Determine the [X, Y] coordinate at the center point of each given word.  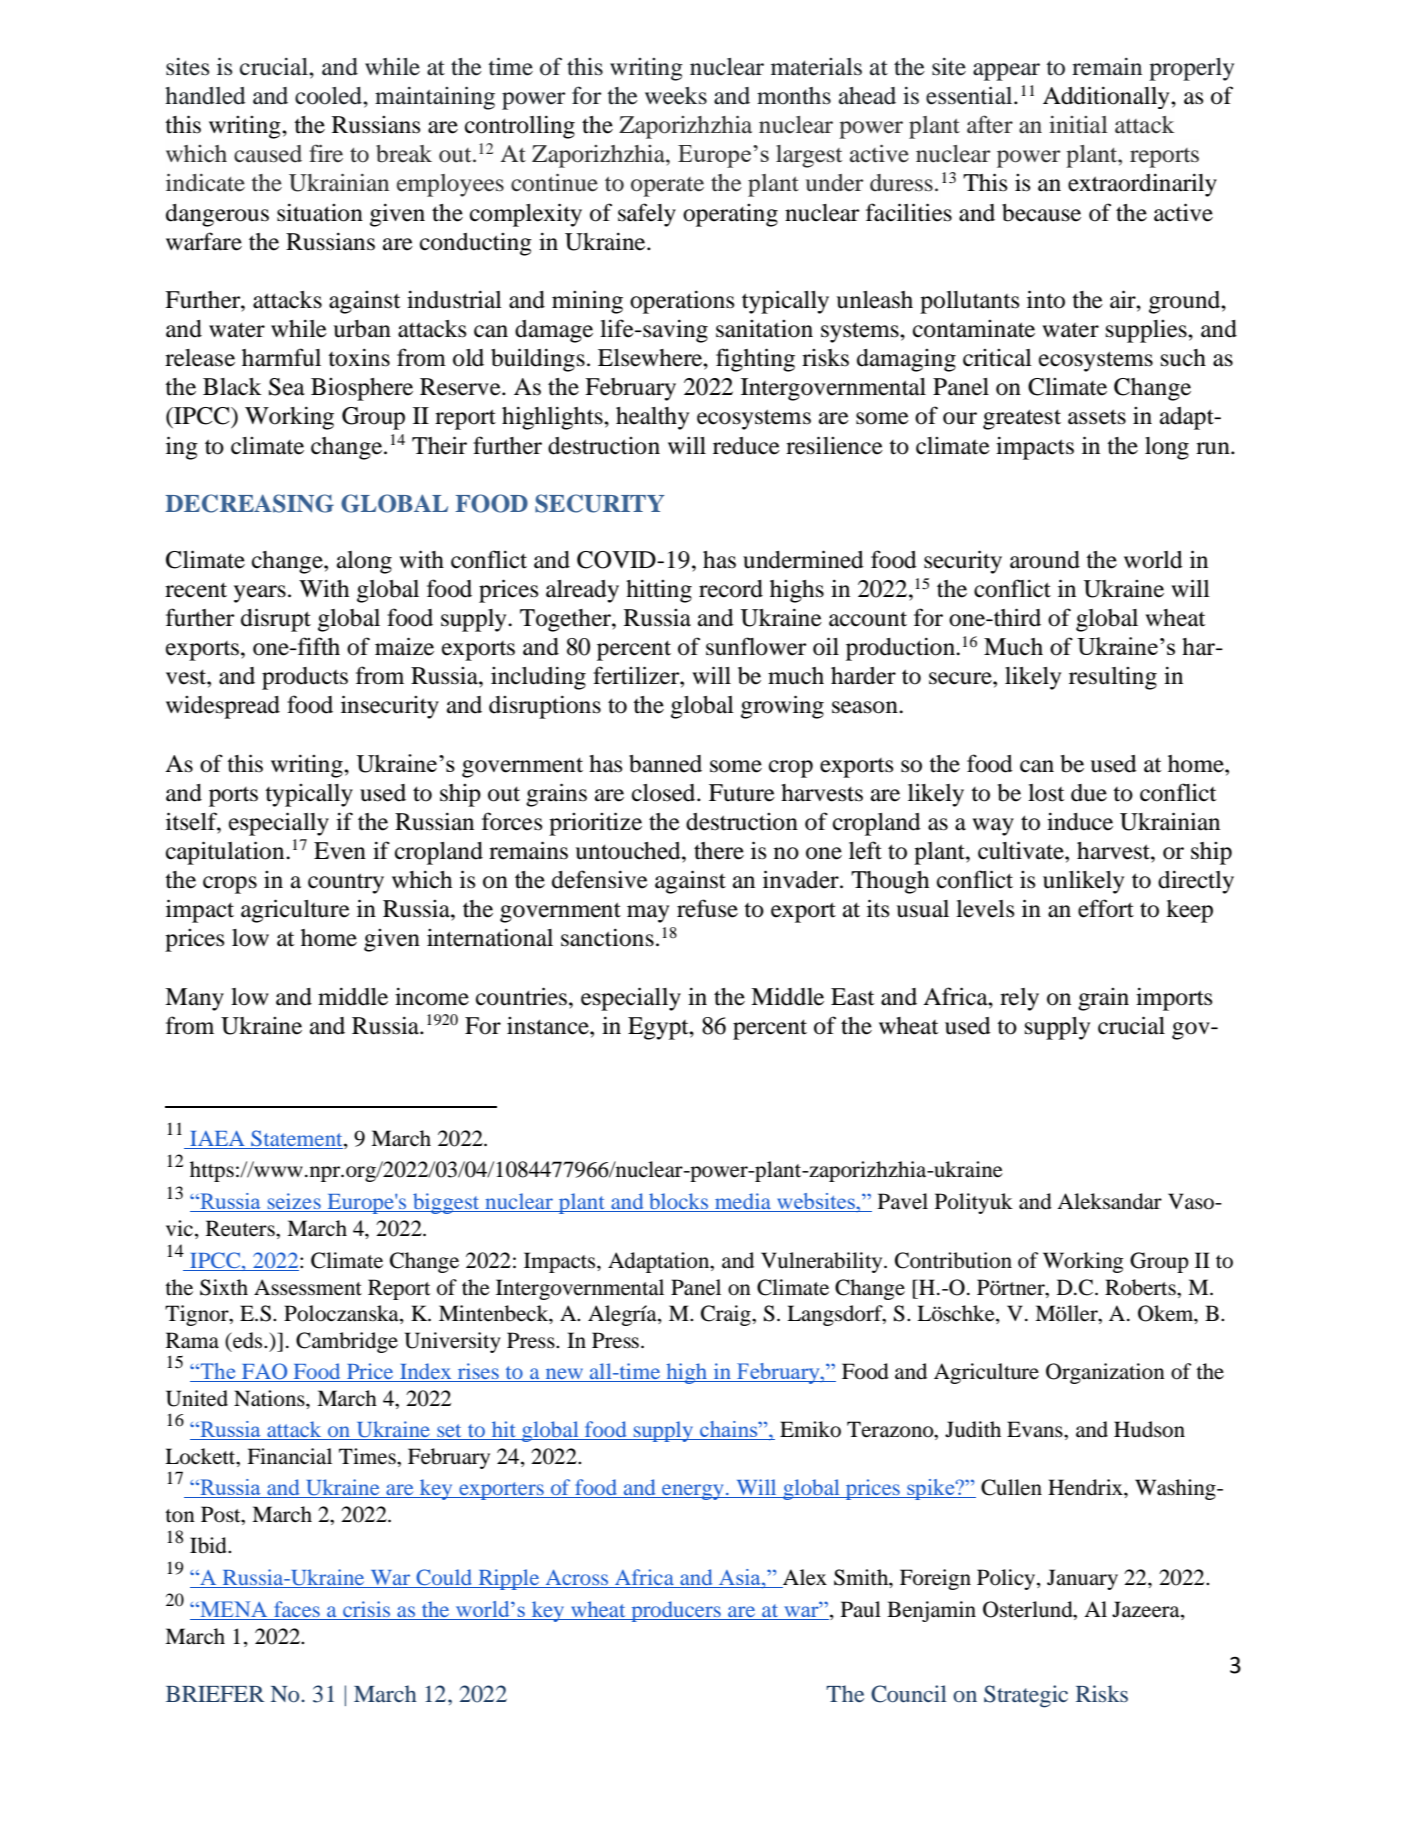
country [346, 883]
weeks [676, 96]
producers [676, 1611]
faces [297, 1609]
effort [1106, 908]
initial [1078, 125]
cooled [329, 96]
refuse [707, 908]
